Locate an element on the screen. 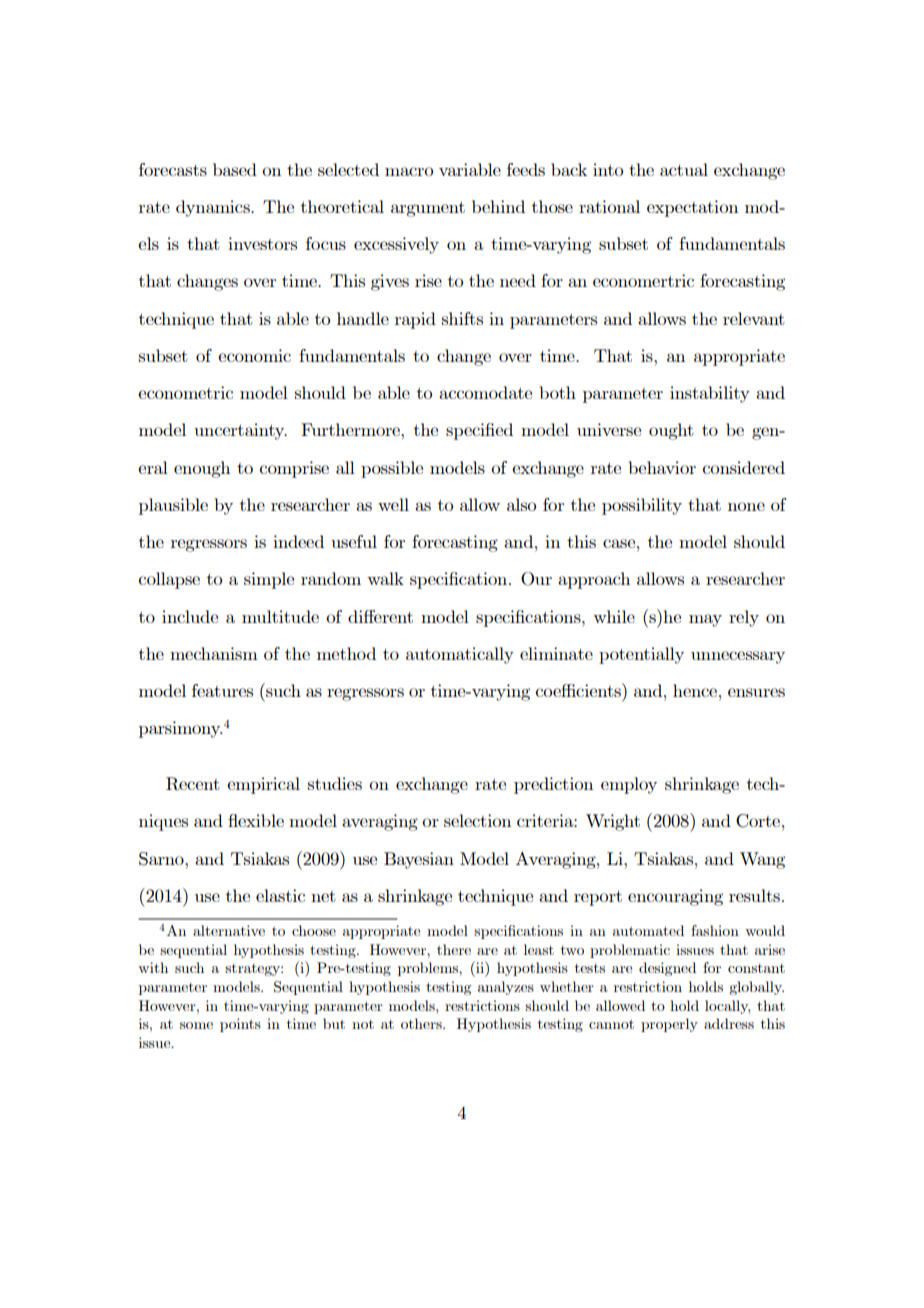  argument is located at coordinates (428, 209).
